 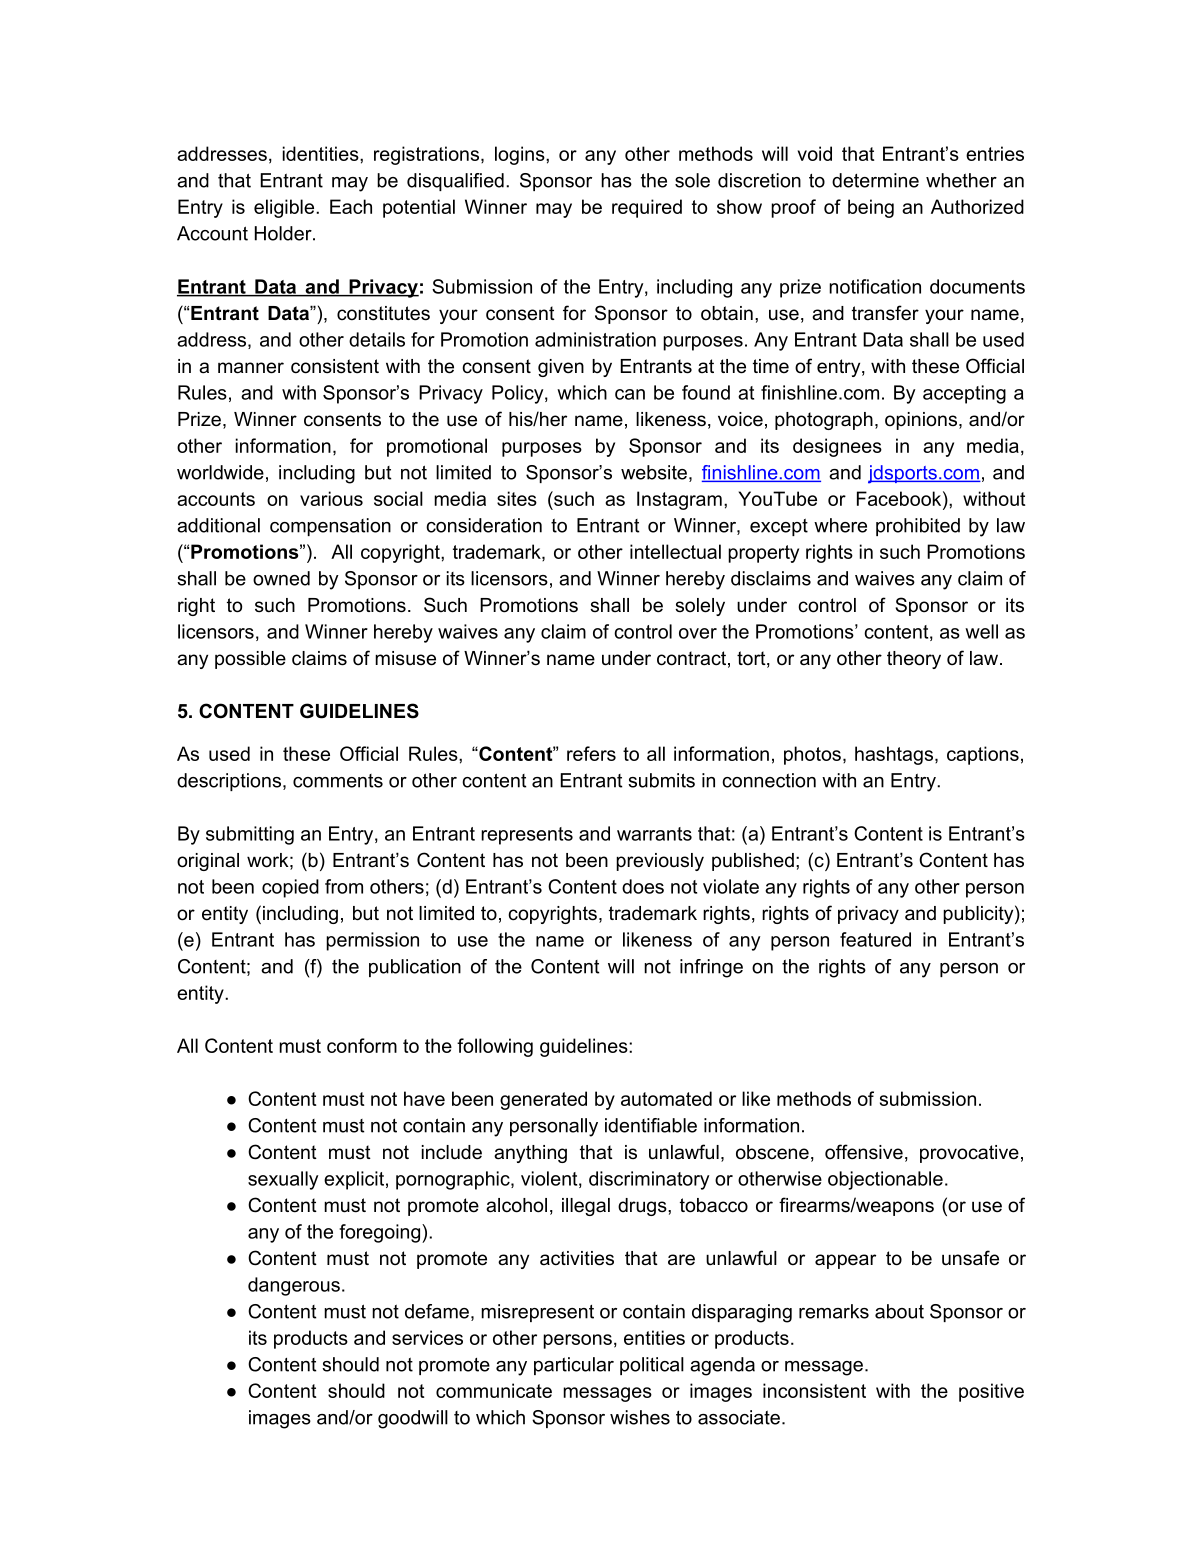 What do you see at coordinates (864, 1152) in the image?
I see `offensive` at bounding box center [864, 1152].
